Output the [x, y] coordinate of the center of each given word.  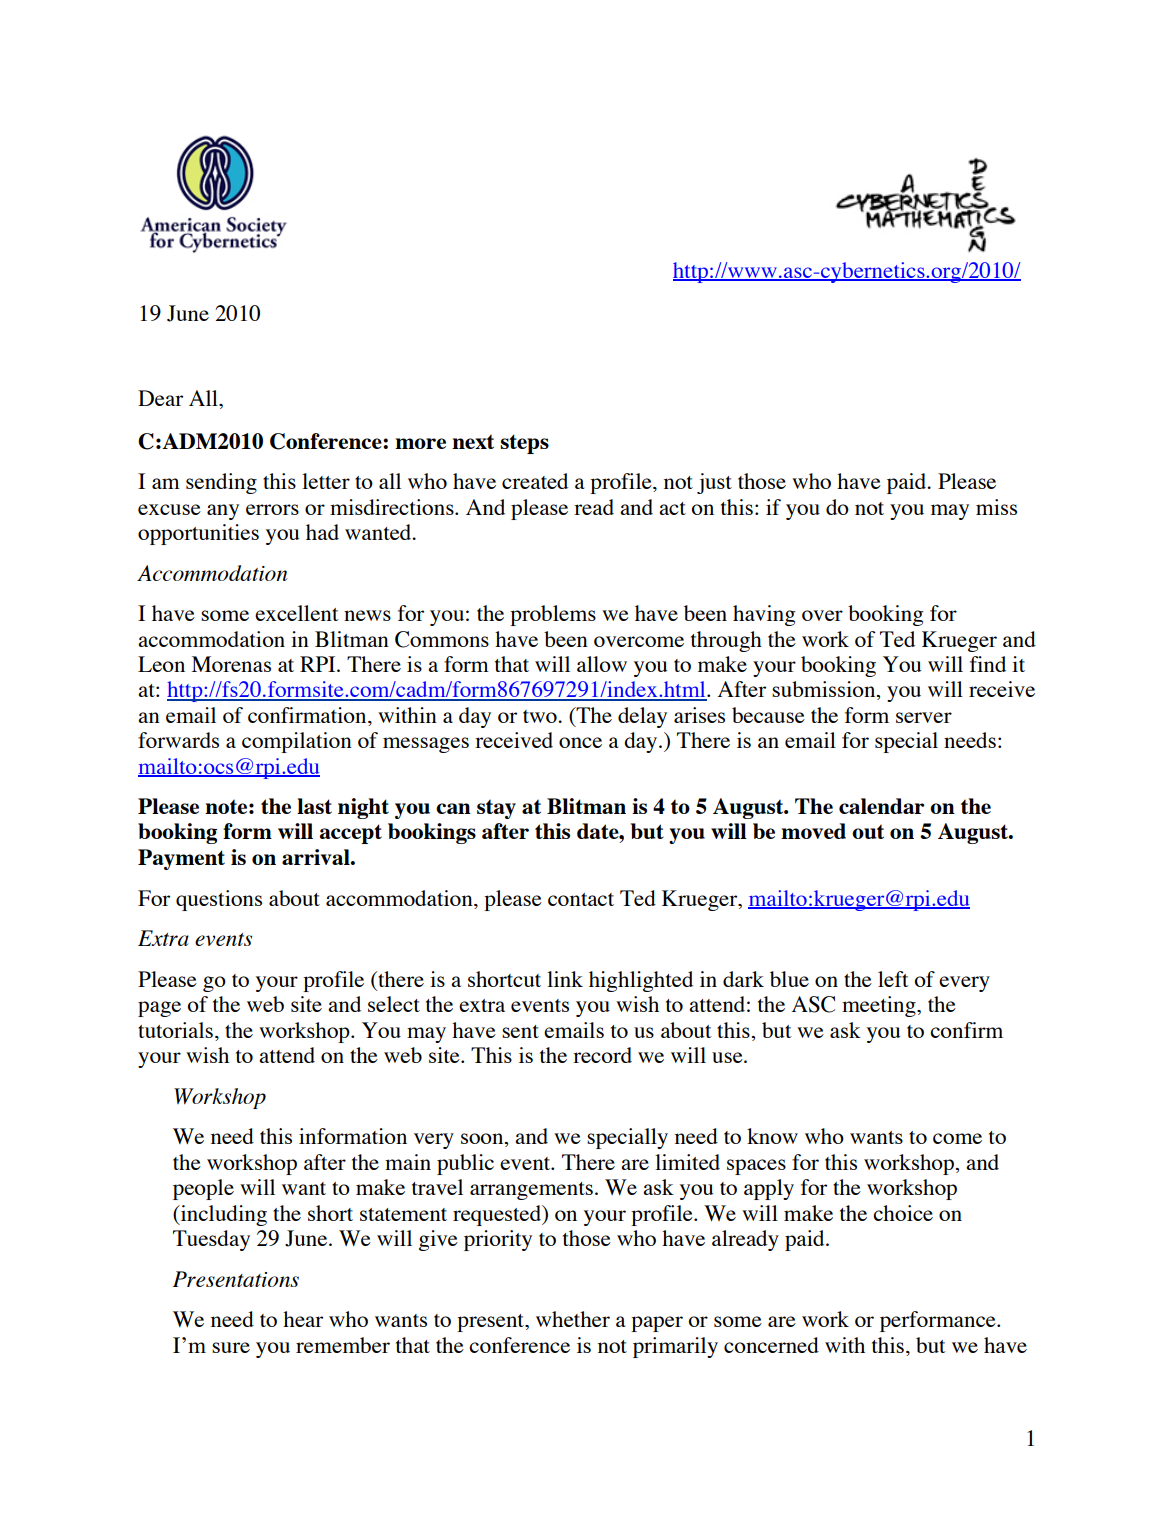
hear [303, 1319]
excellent [297, 613]
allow [602, 664]
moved [813, 831]
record [602, 1055]
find [988, 664]
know [772, 1136]
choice [903, 1213]
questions [219, 900]
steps [524, 444]
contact [581, 899]
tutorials [175, 1030]
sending [221, 483]
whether [573, 1319]
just [714, 483]
